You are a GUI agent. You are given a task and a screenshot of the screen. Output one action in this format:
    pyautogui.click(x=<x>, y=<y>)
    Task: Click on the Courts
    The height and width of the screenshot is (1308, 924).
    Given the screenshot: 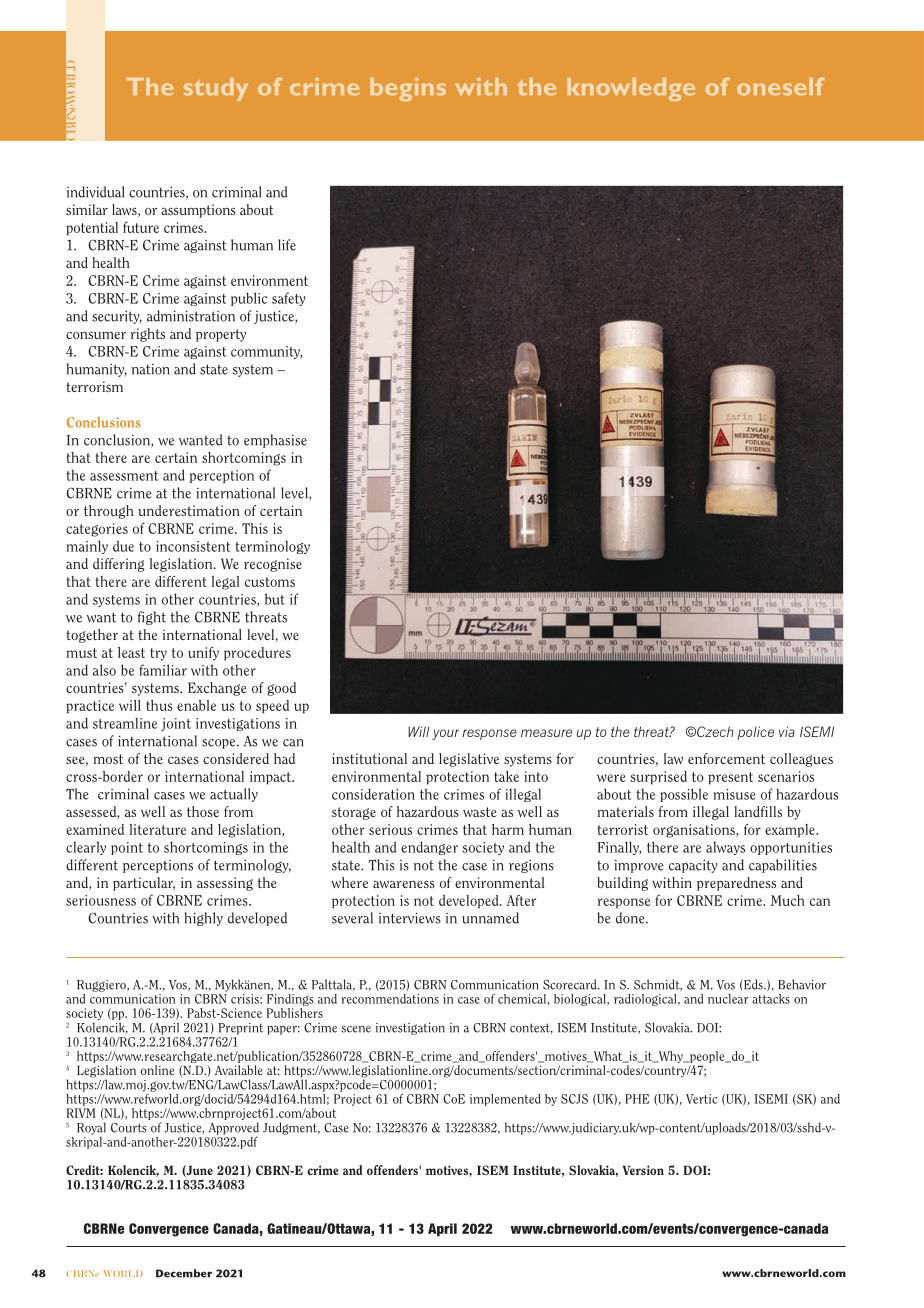 What is the action you would take?
    pyautogui.click(x=129, y=1128)
